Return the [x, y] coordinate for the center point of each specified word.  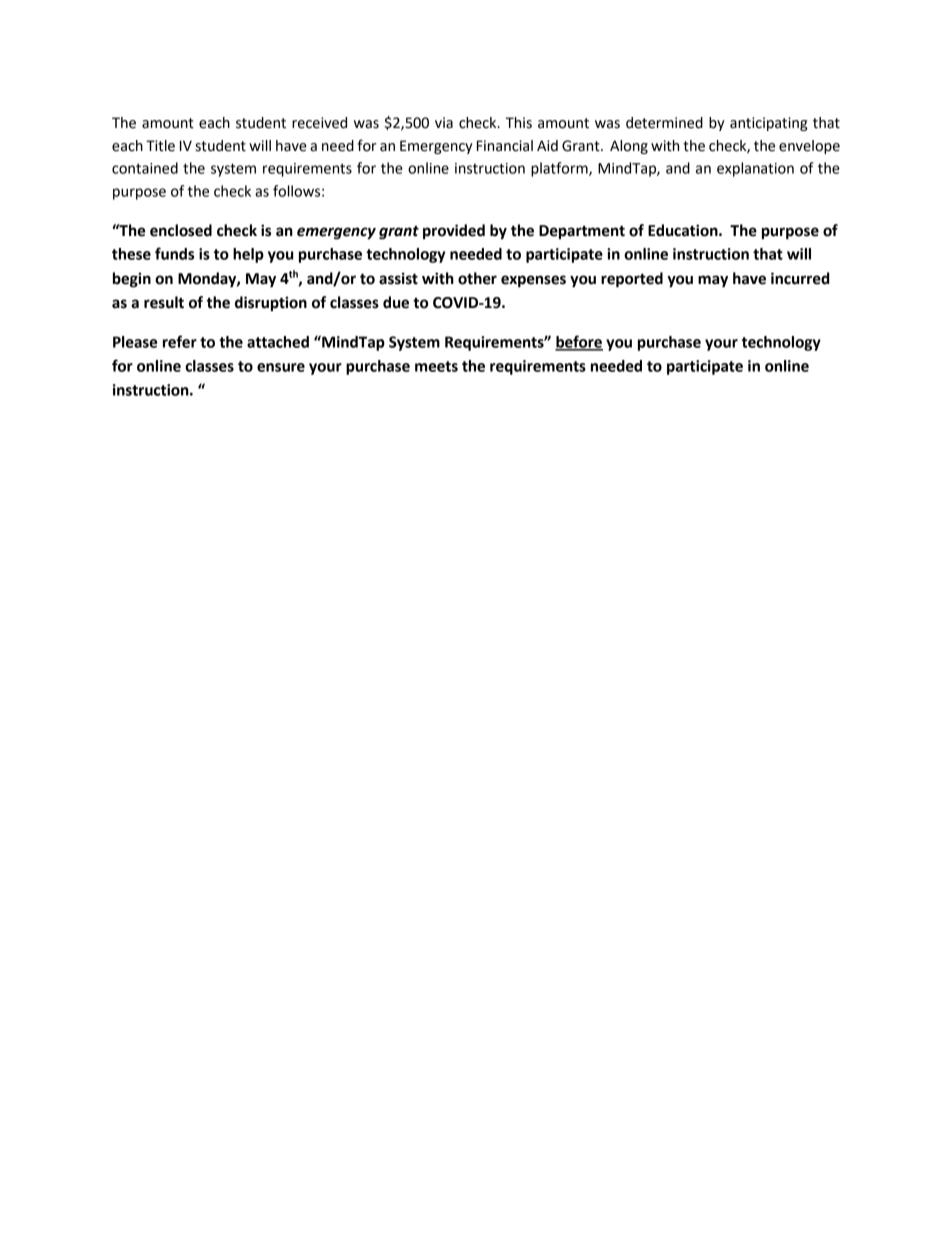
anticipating [768, 124]
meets [436, 366]
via [444, 123]
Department [582, 232]
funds [174, 253]
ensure [281, 367]
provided [454, 232]
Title [160, 146]
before [579, 342]
